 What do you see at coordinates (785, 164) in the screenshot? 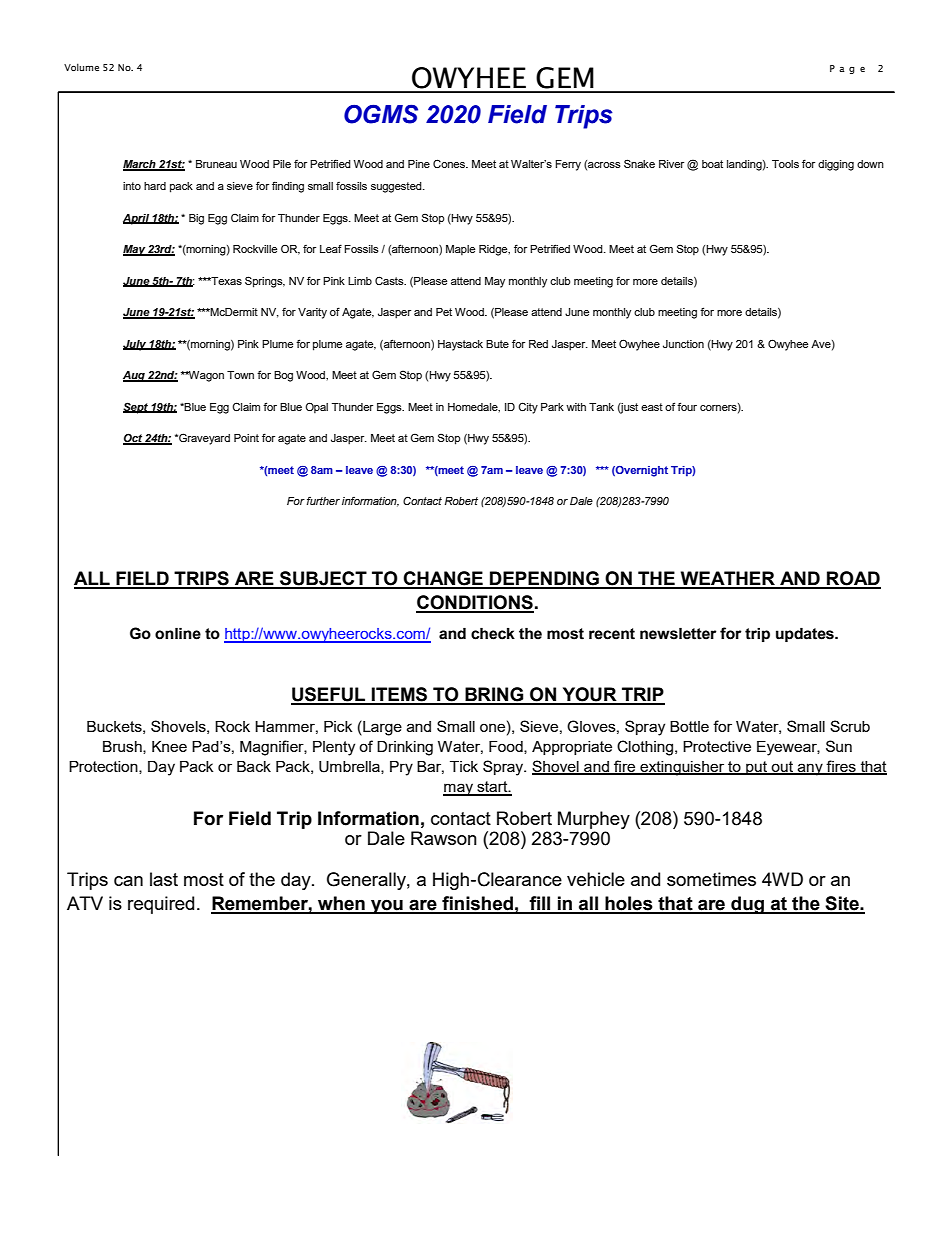
I see `Tools` at bounding box center [785, 164].
